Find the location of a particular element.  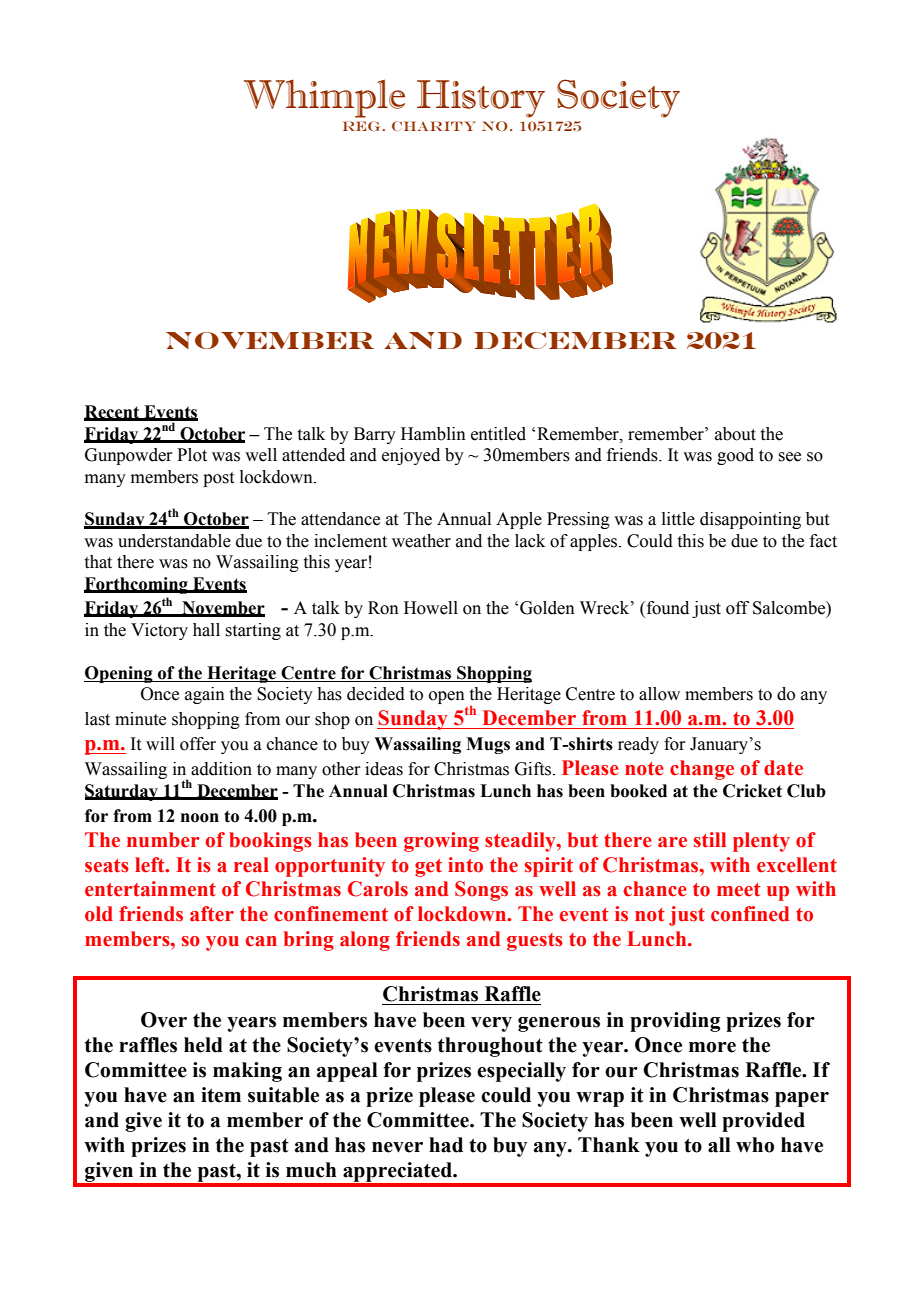

change is located at coordinates (702, 770).
